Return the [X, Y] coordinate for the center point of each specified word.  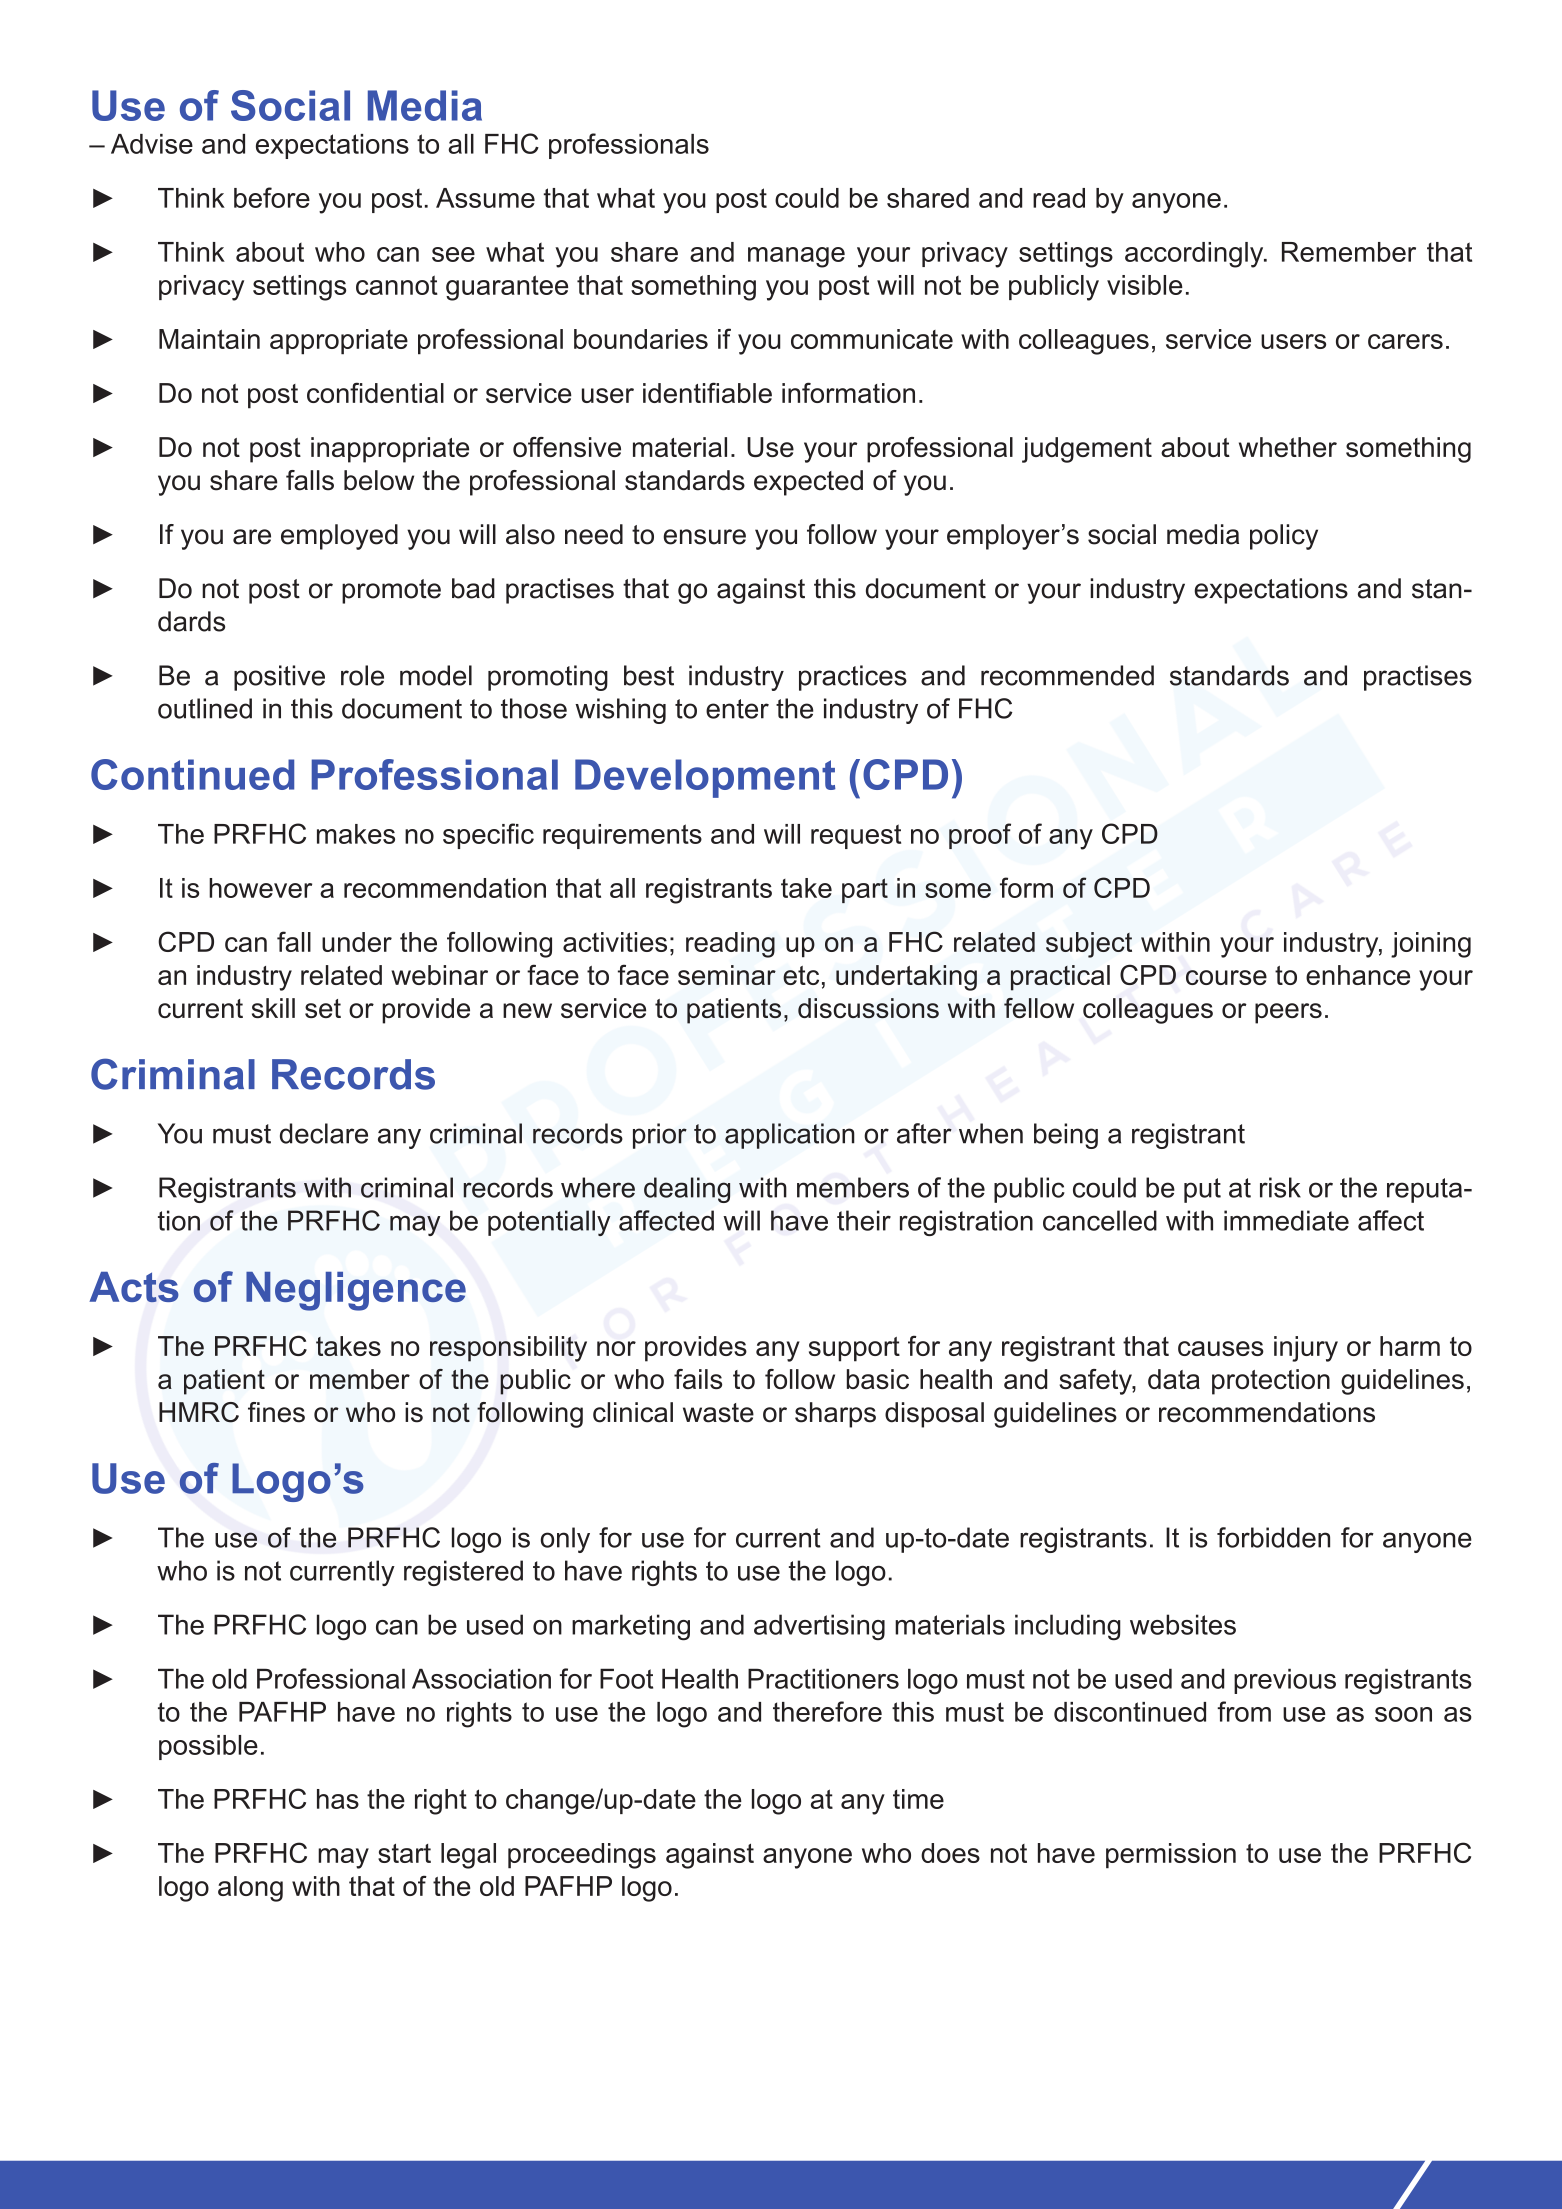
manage [796, 257]
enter [737, 709]
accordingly [1195, 255]
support [854, 1349]
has [338, 1799]
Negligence [356, 1291]
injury [1306, 1349]
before [272, 197]
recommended [1067, 675]
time [918, 1799]
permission [1171, 1856]
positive [279, 678]
